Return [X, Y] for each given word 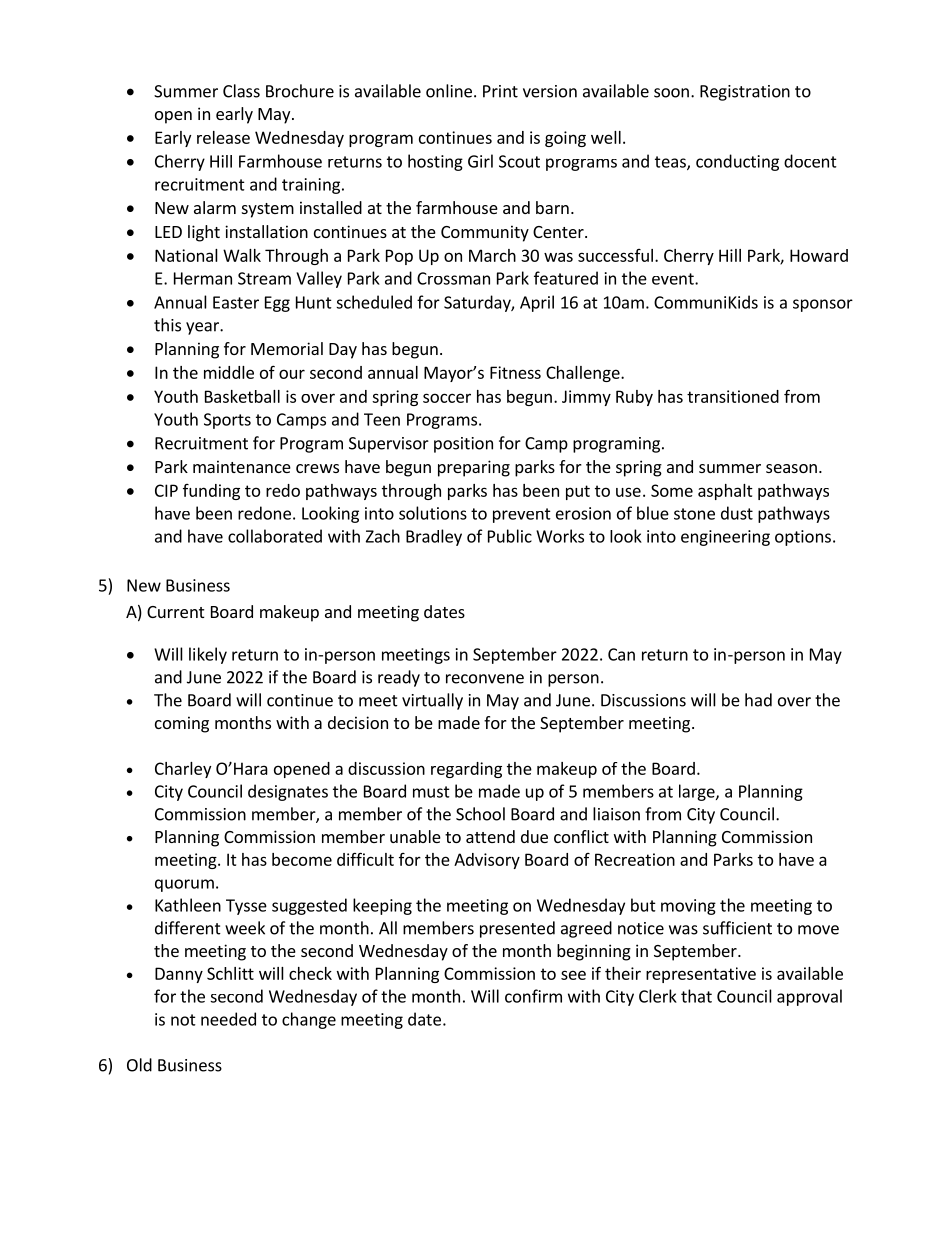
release [223, 137]
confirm [533, 996]
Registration [745, 93]
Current [175, 612]
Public [510, 536]
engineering [725, 538]
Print [500, 91]
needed [228, 1019]
